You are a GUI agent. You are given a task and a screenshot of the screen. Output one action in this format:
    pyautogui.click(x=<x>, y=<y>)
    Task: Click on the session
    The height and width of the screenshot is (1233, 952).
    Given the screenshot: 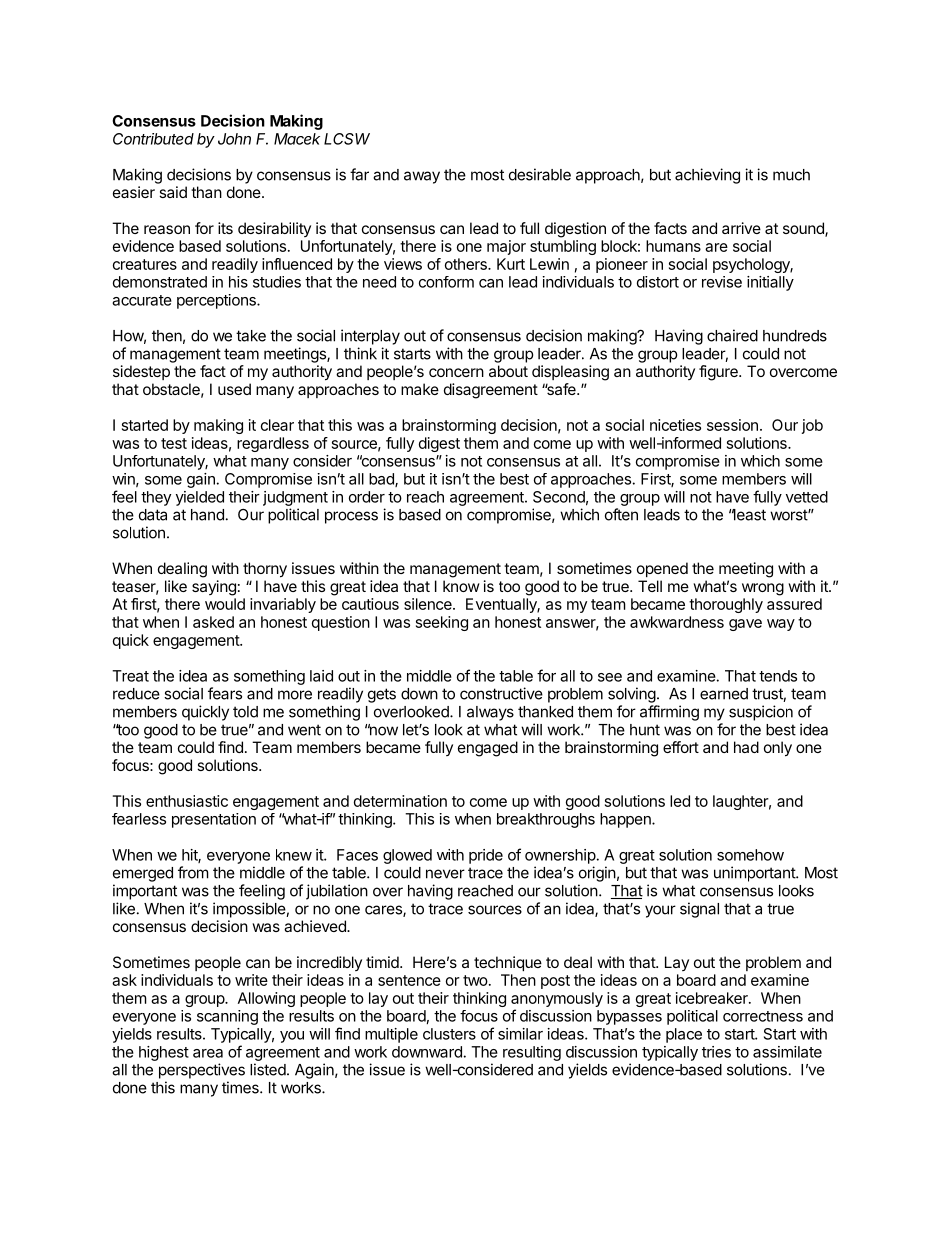 What is the action you would take?
    pyautogui.click(x=732, y=425)
